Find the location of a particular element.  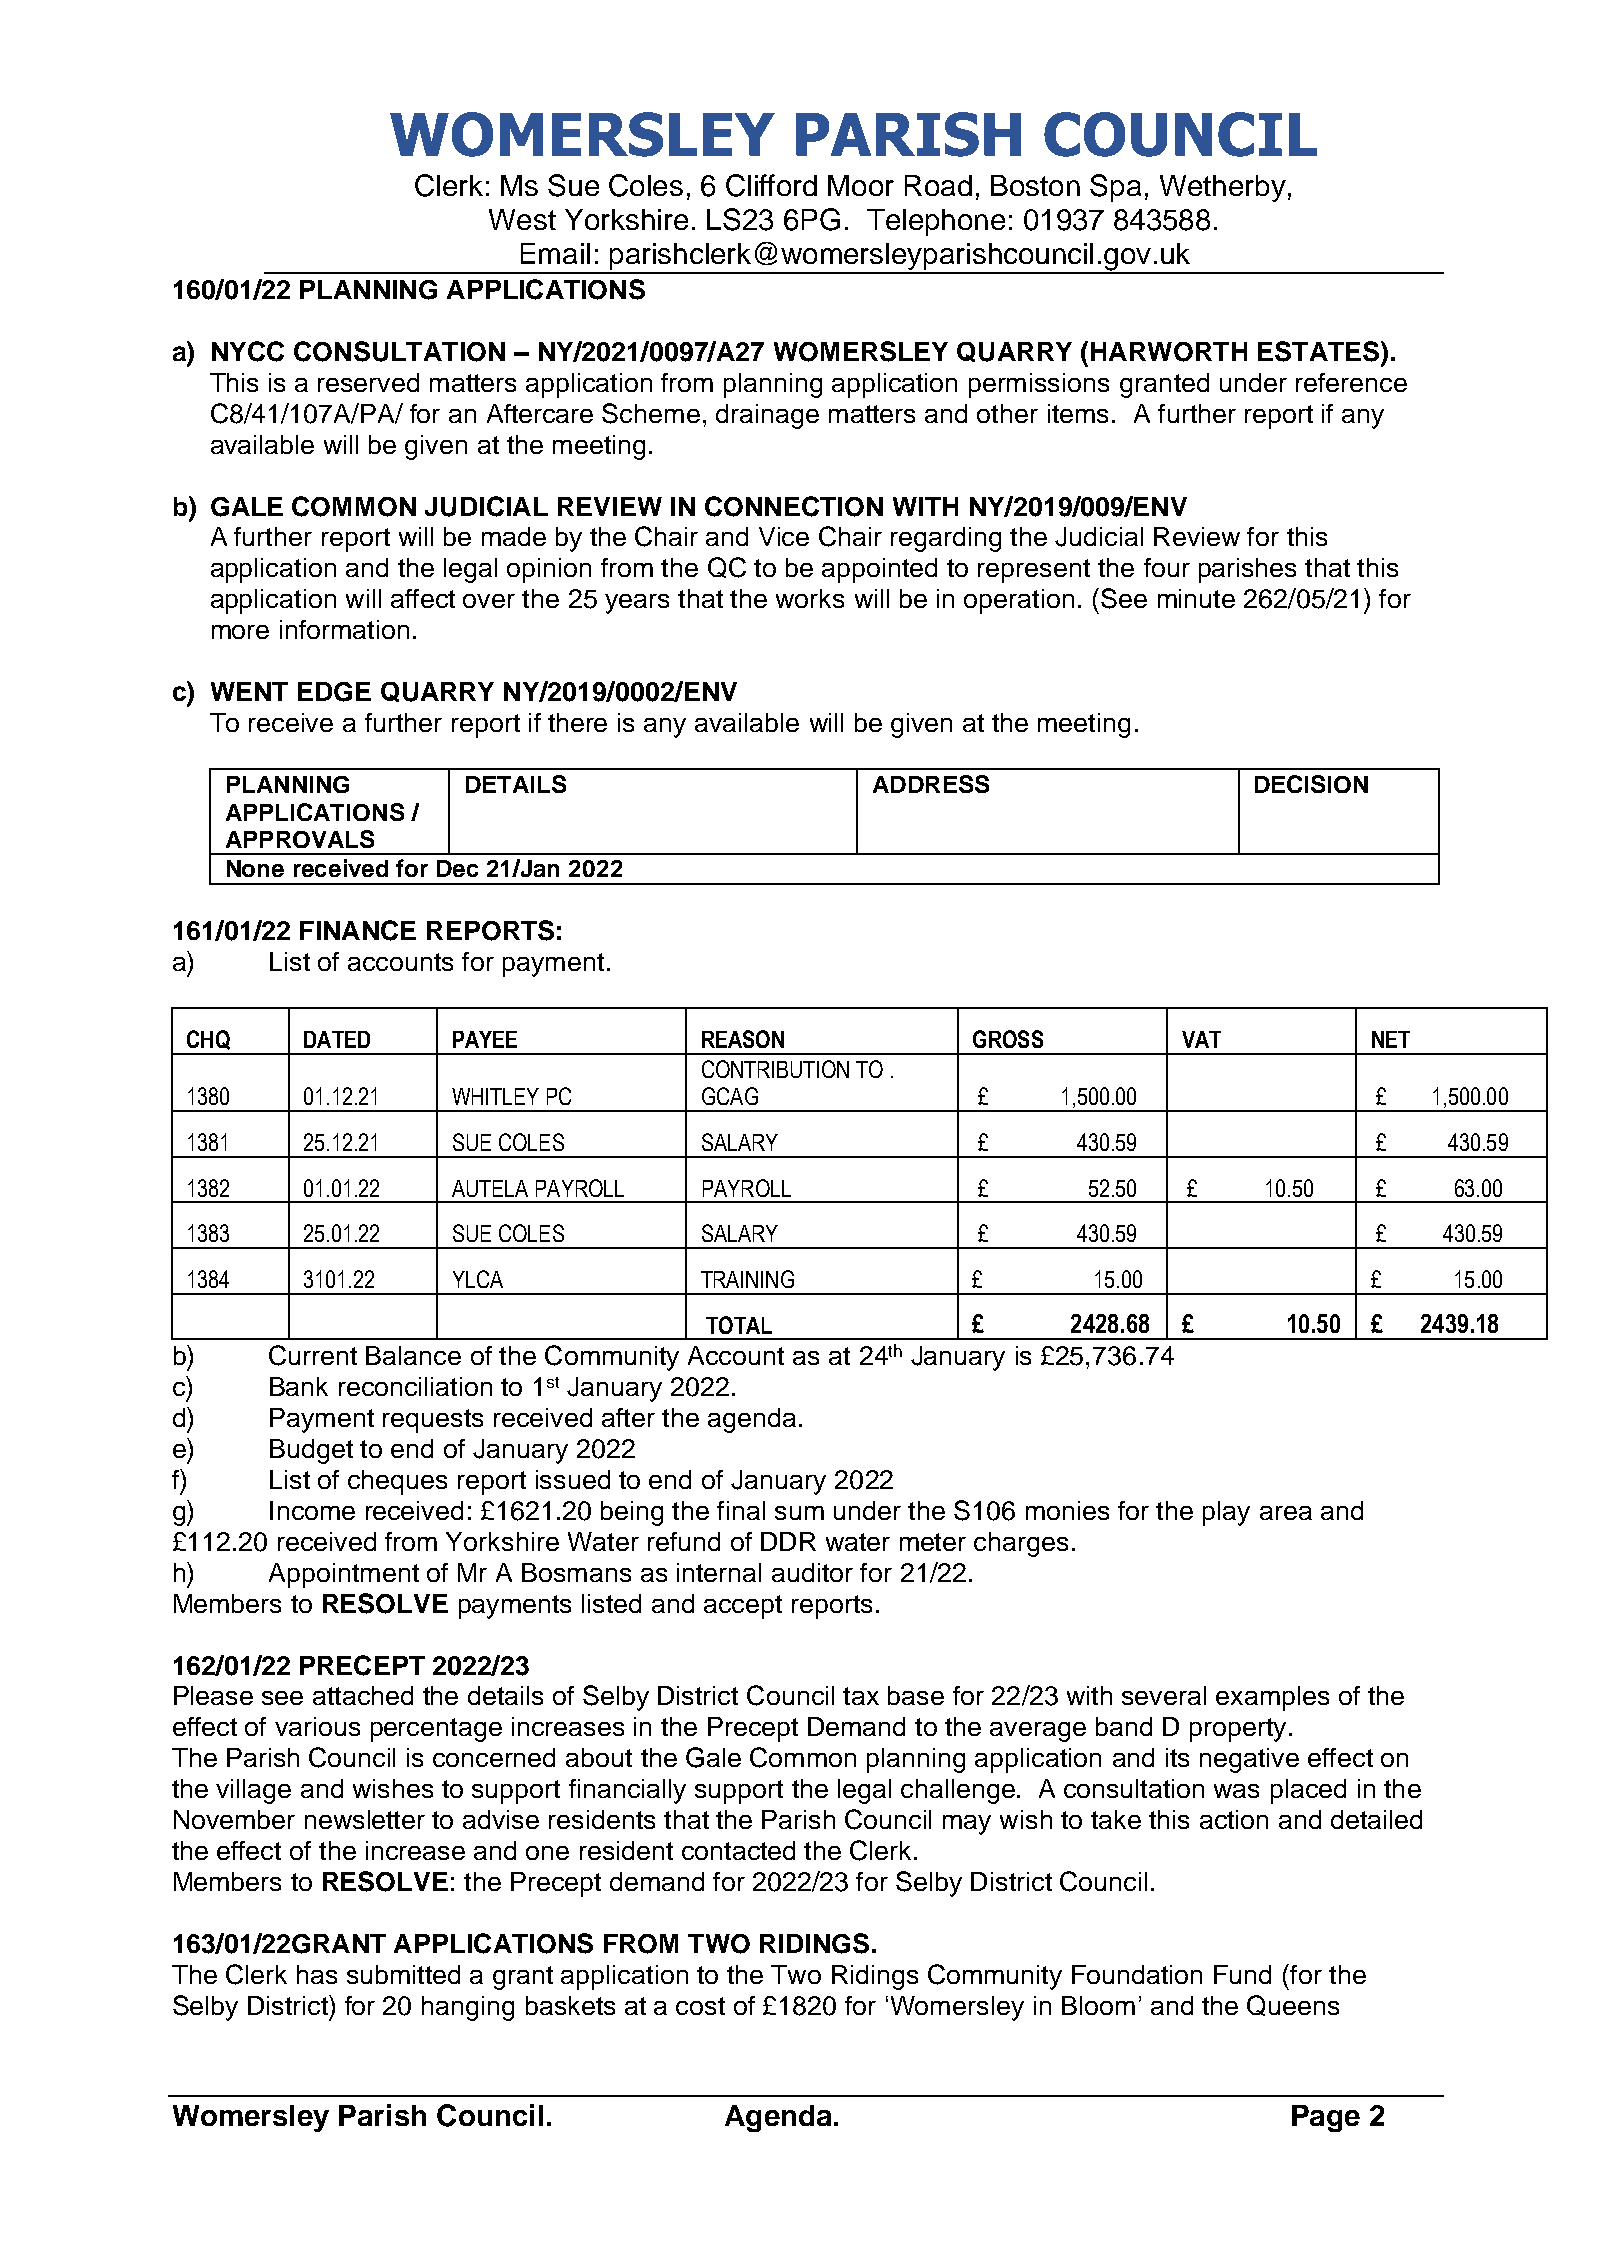

has is located at coordinates (317, 1974).
